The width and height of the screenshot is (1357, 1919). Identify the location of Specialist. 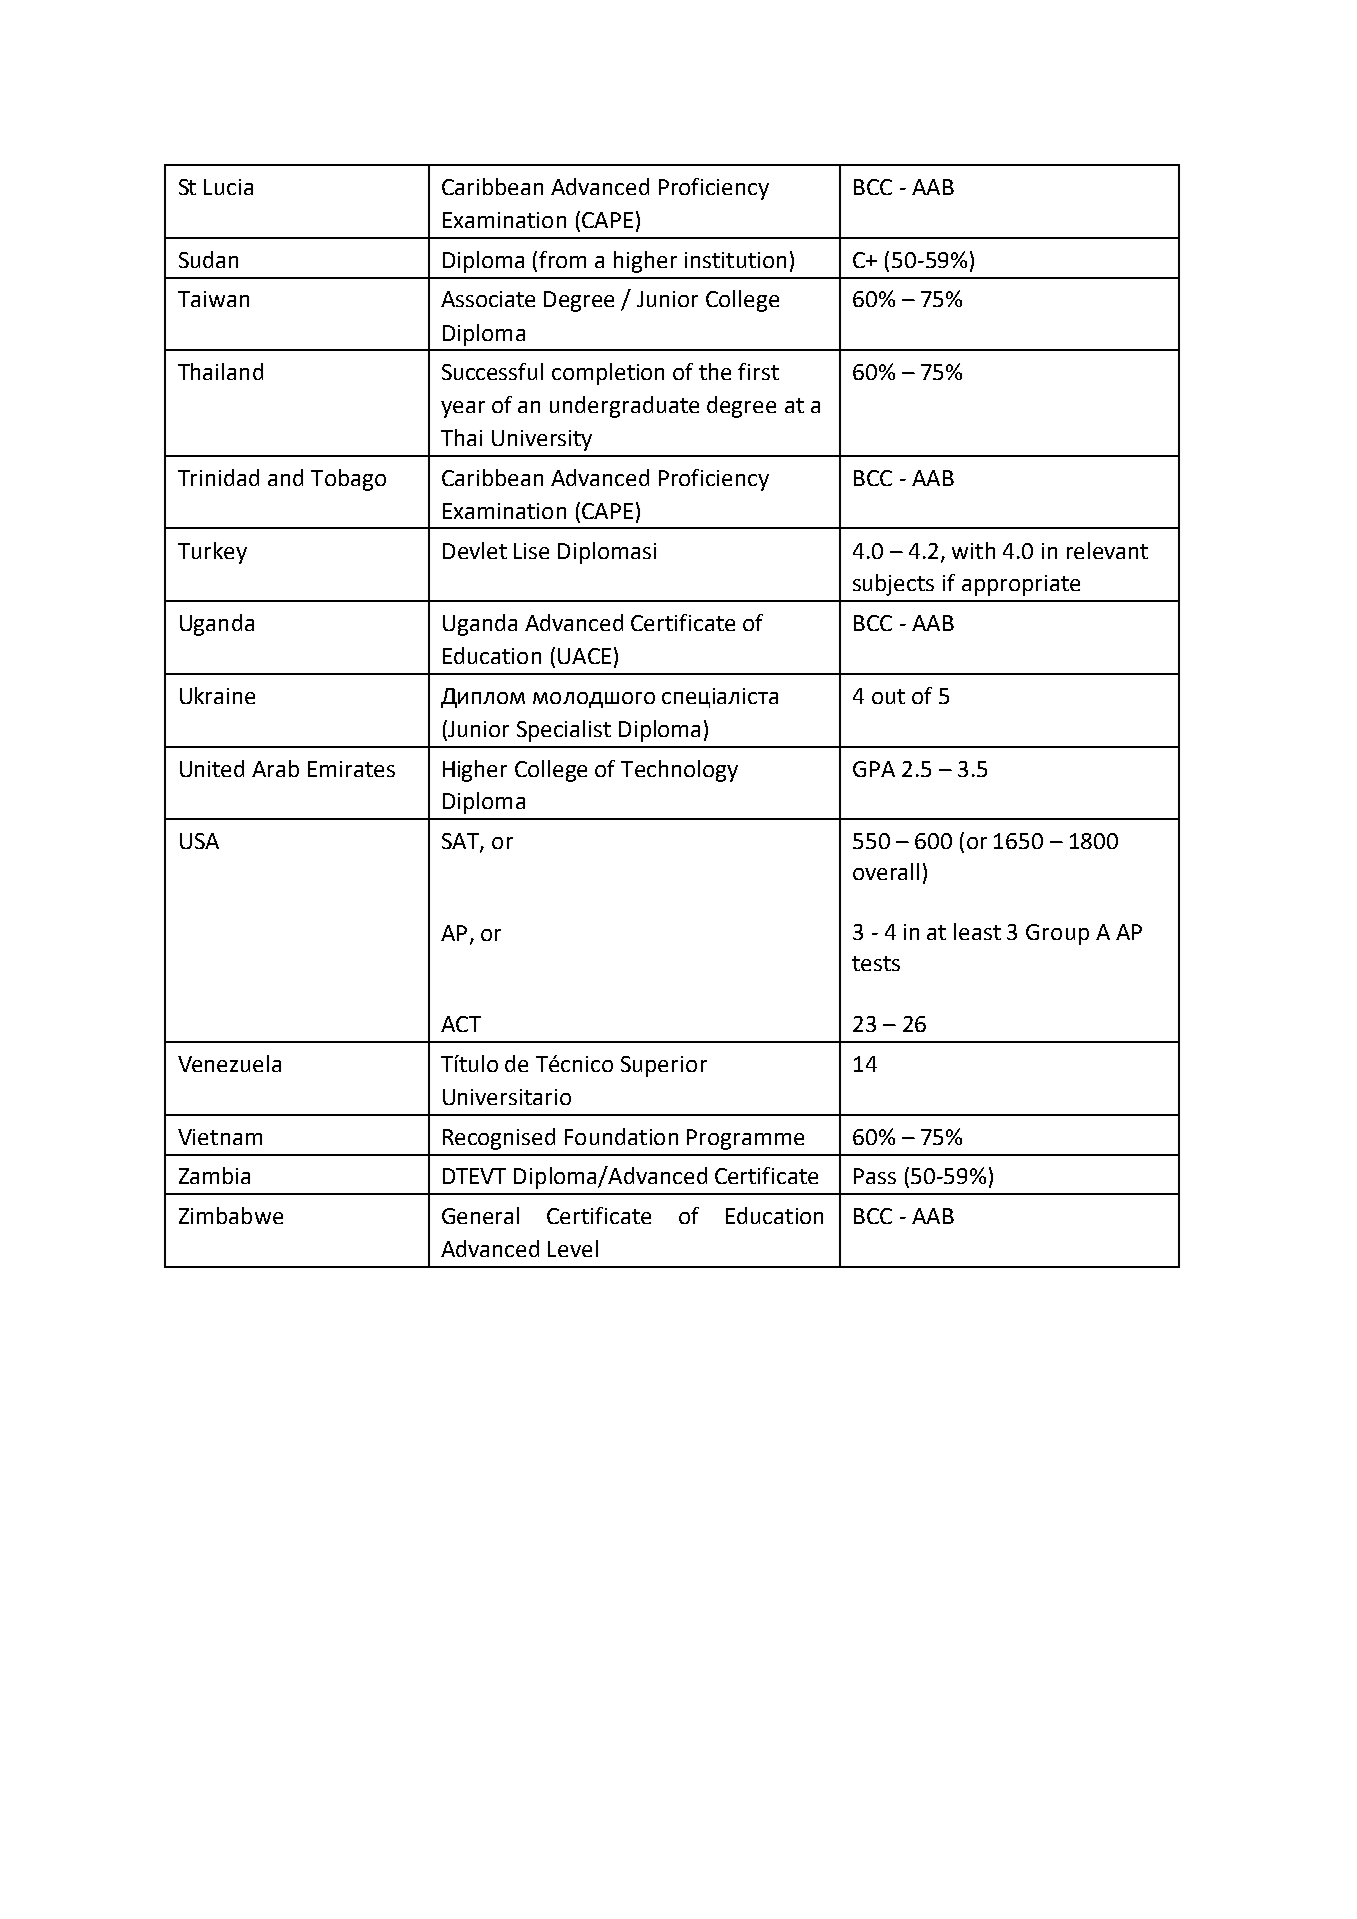
(564, 731).
